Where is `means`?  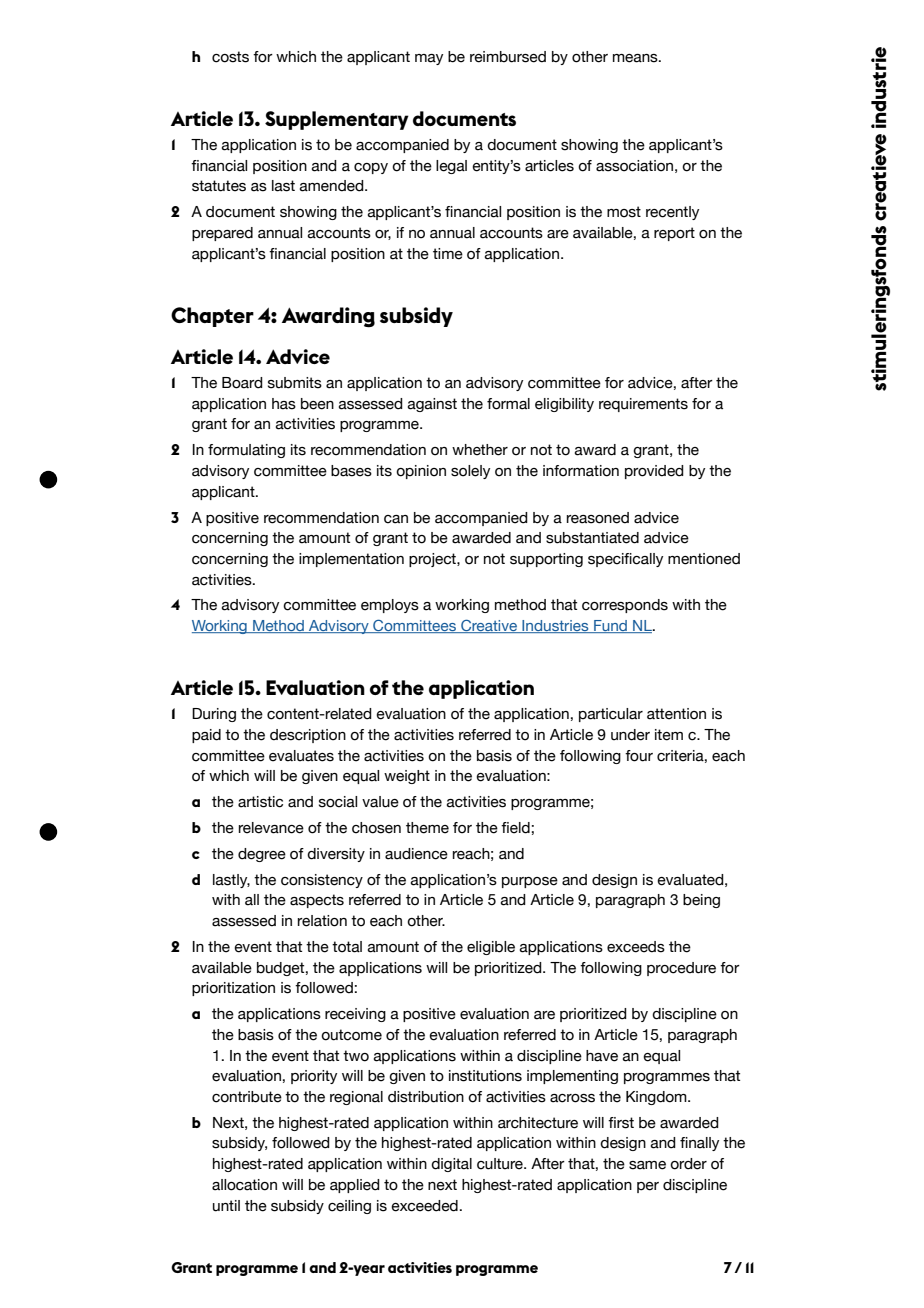
means is located at coordinates (636, 58).
